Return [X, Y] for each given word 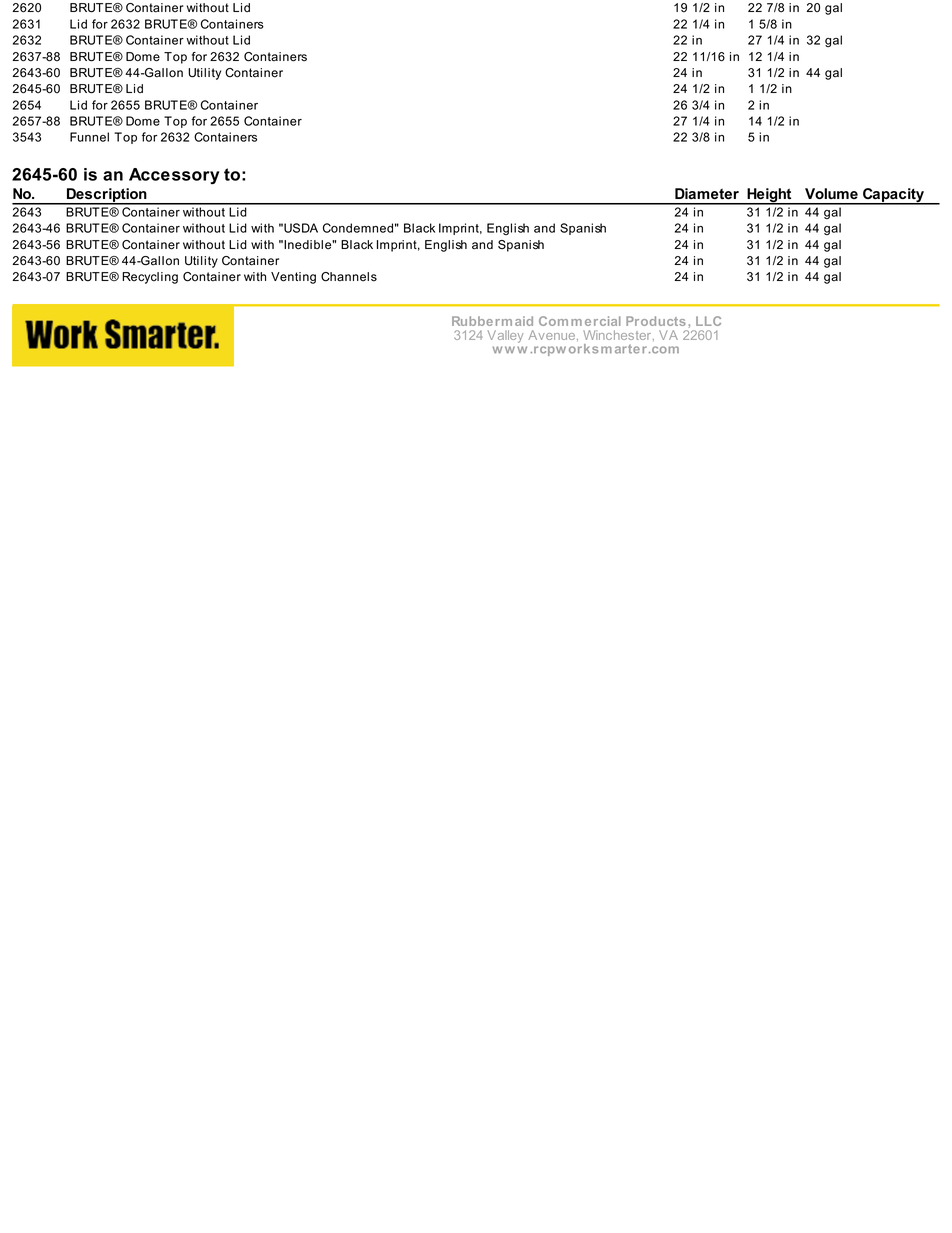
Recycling [150, 278]
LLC [708, 321]
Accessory [174, 176]
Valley [505, 336]
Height [769, 196]
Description [107, 196]
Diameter [707, 193]
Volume [831, 193]
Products [656, 321]
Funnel [89, 137]
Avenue [553, 335]
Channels [349, 277]
